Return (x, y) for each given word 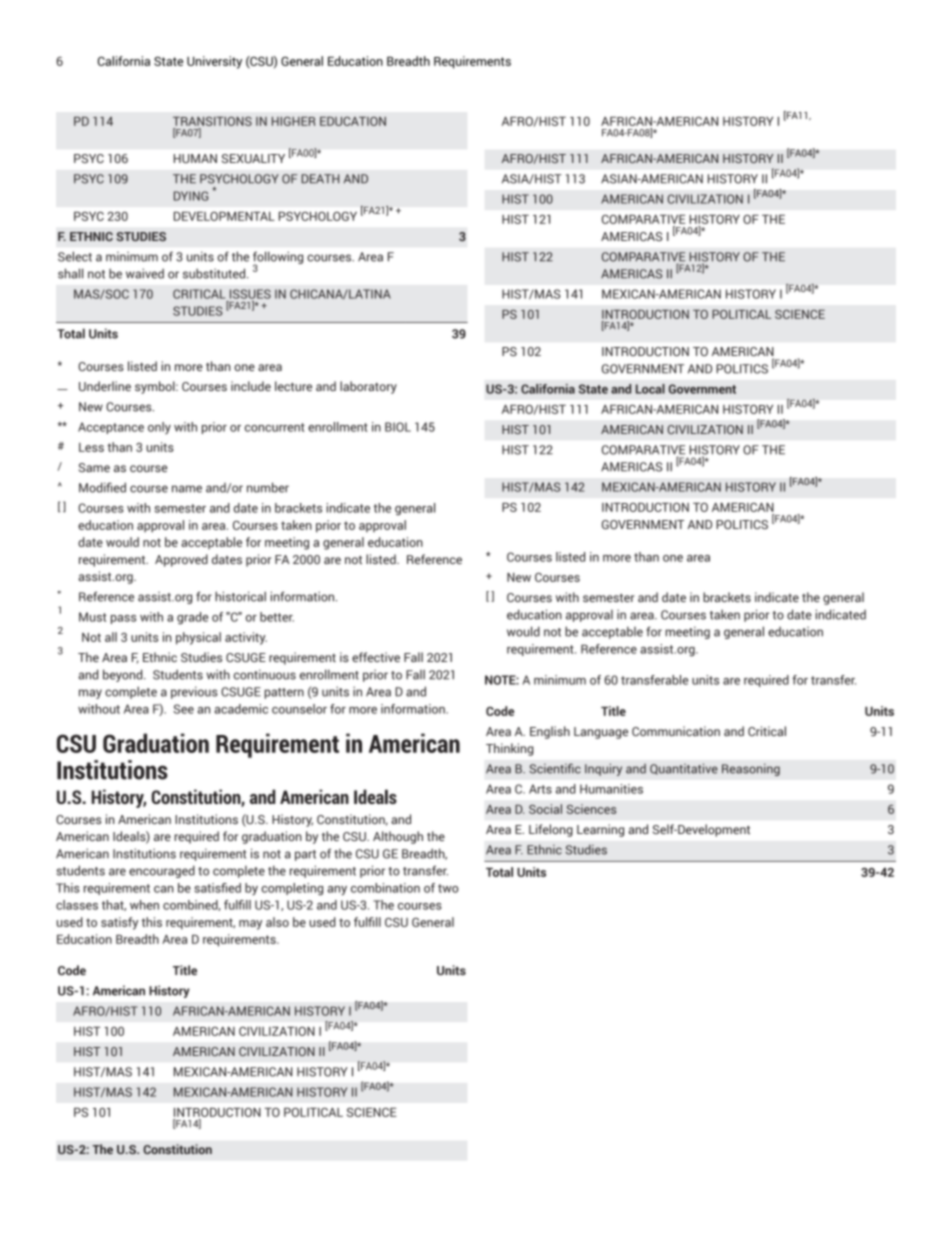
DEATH (320, 179)
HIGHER (293, 121)
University (214, 62)
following (278, 258)
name (187, 489)
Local (650, 389)
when (144, 905)
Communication (676, 731)
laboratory (368, 387)
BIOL (398, 427)
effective (376, 657)
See (183, 709)
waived (145, 273)
